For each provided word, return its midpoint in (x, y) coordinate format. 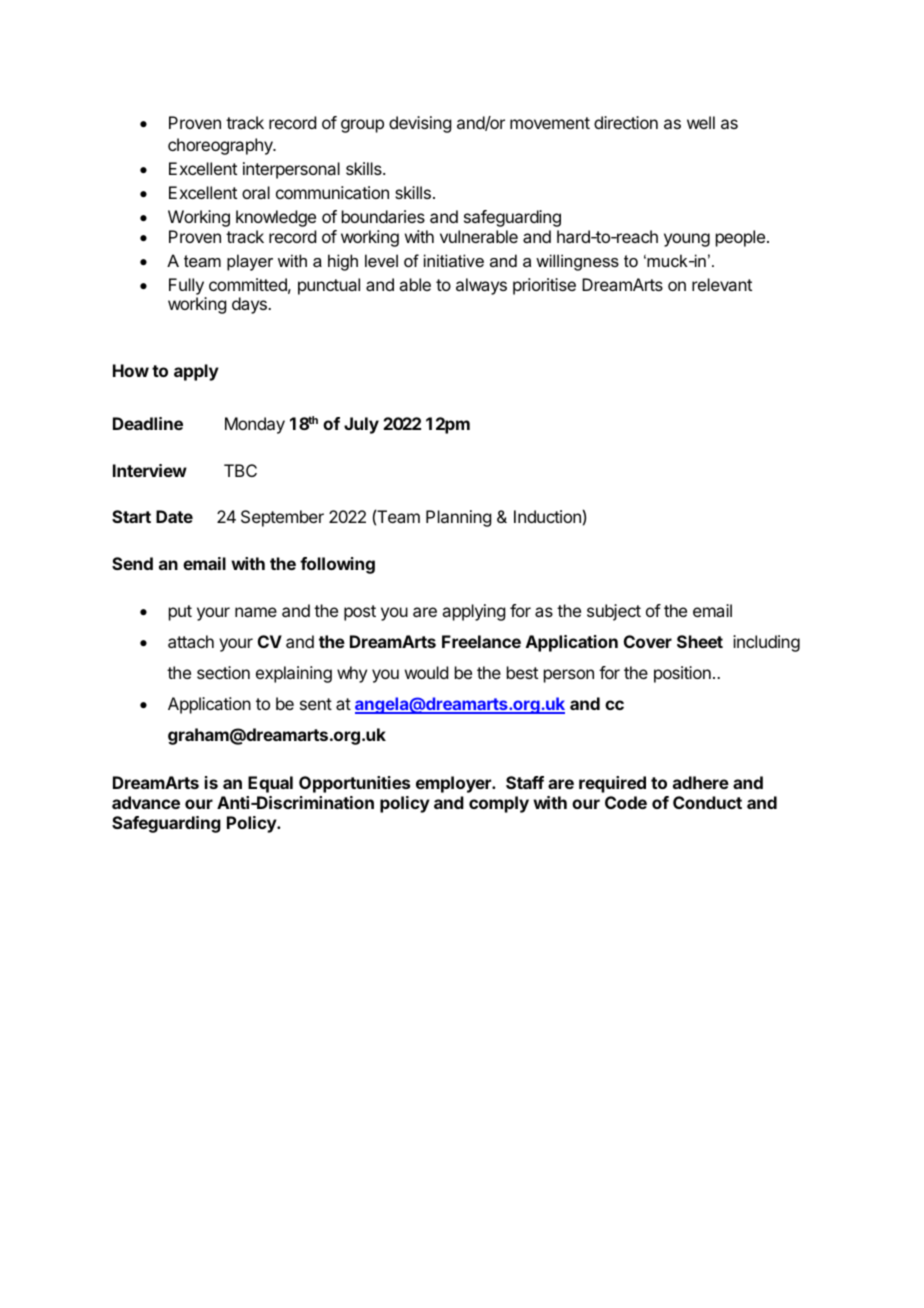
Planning (458, 518)
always (481, 286)
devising (420, 124)
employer (454, 784)
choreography (221, 146)
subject (614, 612)
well (701, 122)
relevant (722, 284)
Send (132, 563)
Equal (270, 784)
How (131, 370)
